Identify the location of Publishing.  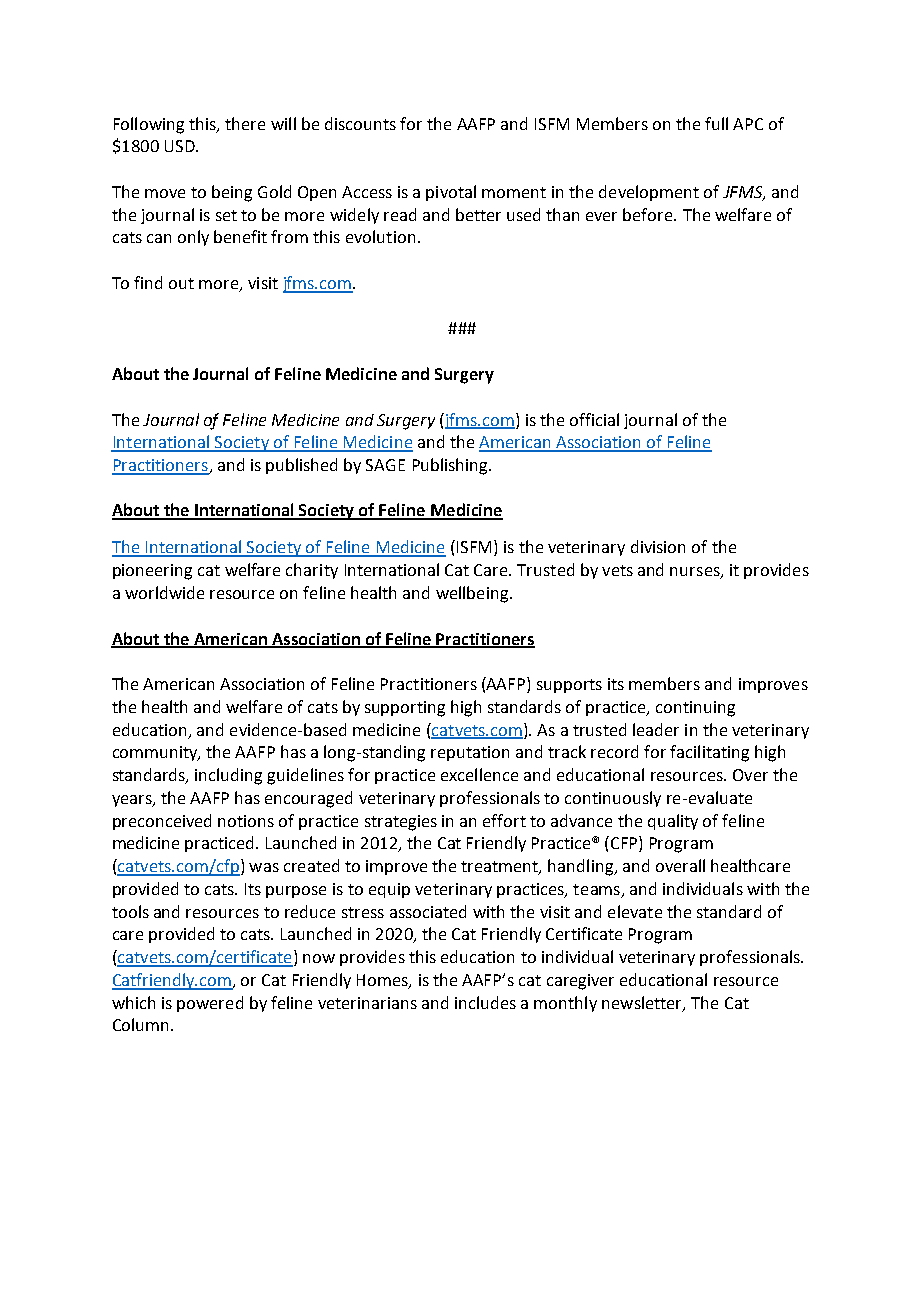
(451, 466).
